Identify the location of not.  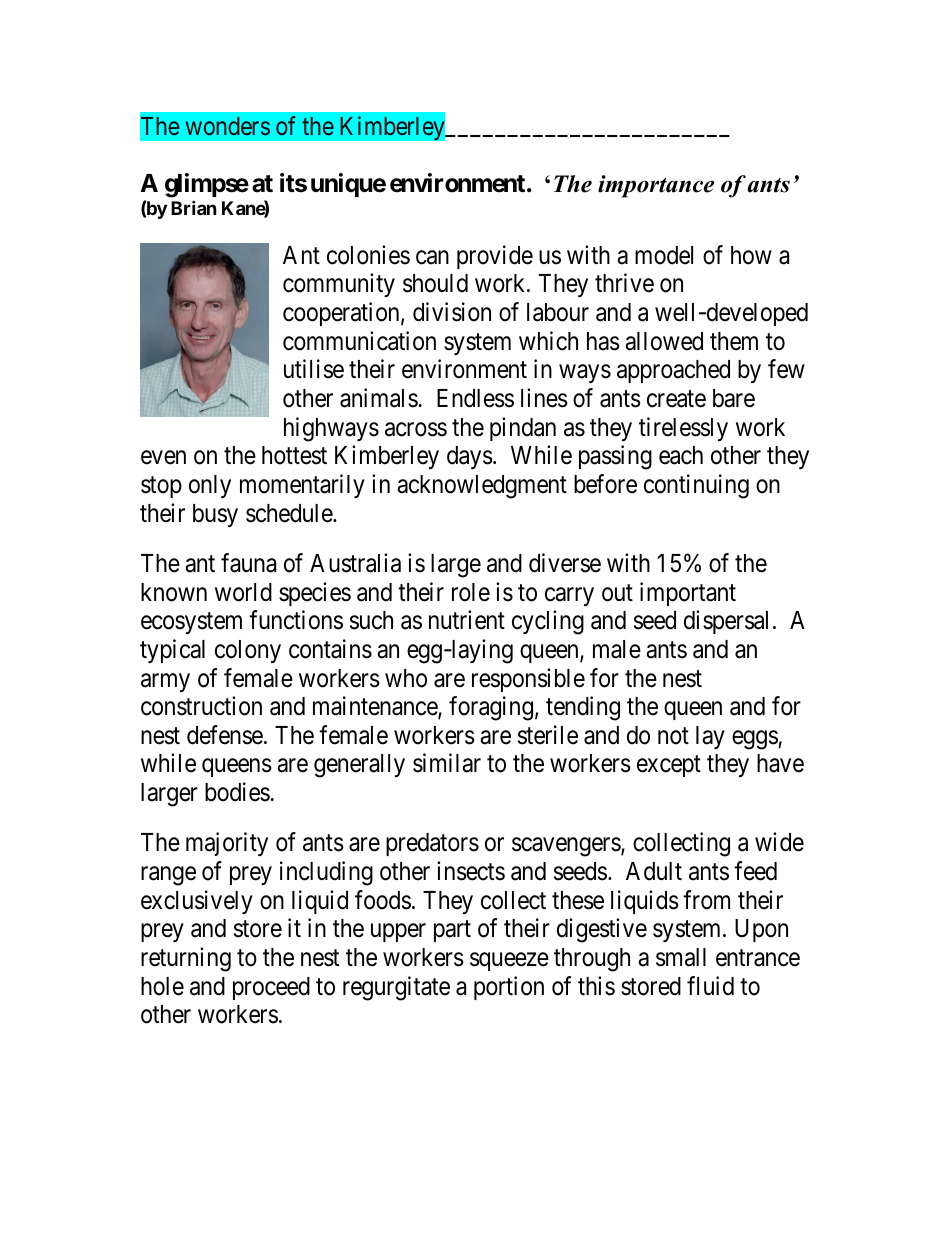
(673, 736).
